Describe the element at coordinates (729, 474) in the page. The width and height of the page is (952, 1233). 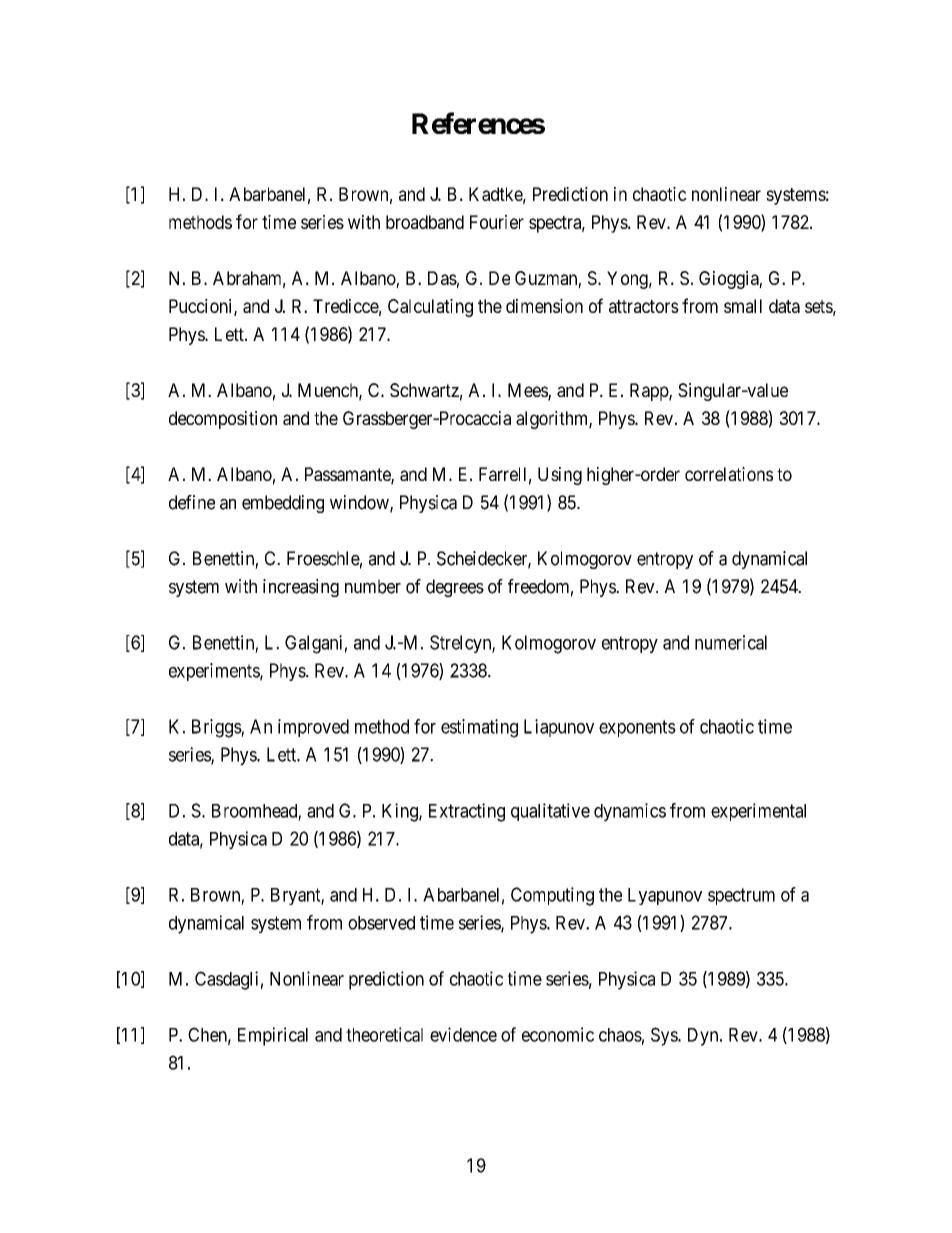
I see `correlations` at that location.
